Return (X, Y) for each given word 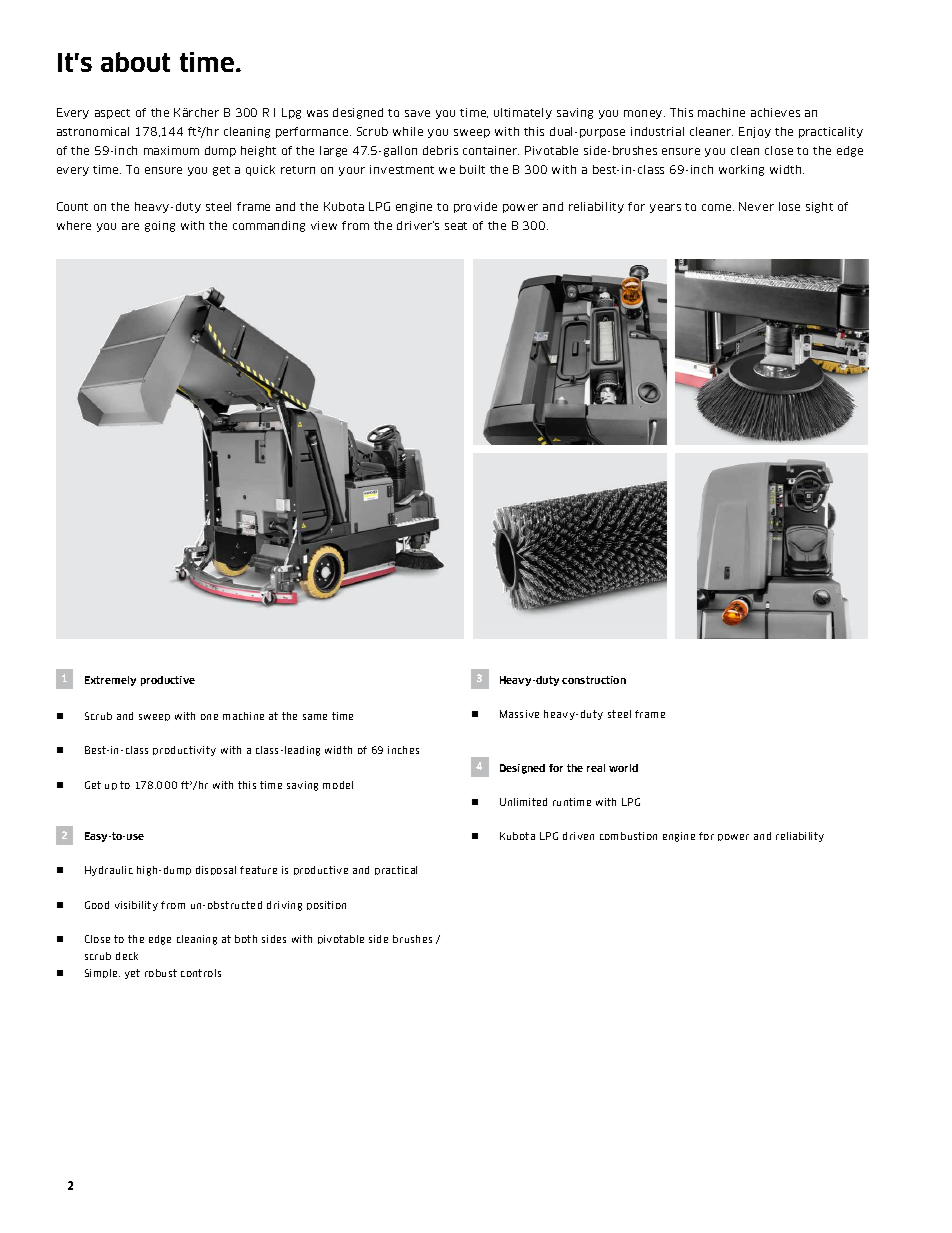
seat (456, 226)
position (326, 905)
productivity (184, 751)
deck (127, 956)
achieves (775, 112)
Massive (519, 714)
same (315, 717)
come (718, 207)
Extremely (110, 681)
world (623, 768)
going (160, 226)
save (417, 113)
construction (594, 680)
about (135, 62)
